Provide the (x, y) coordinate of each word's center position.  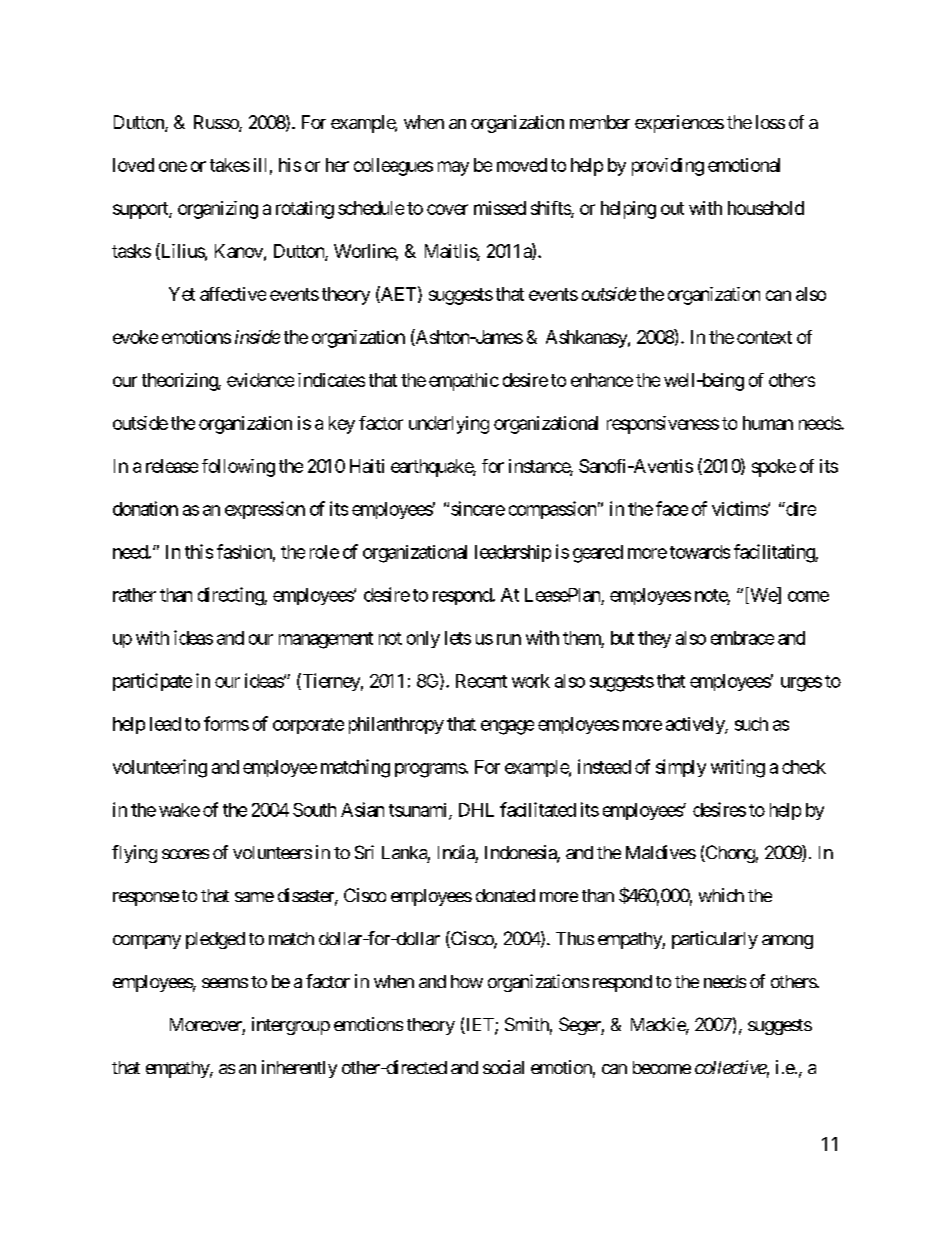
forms (226, 723)
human (768, 423)
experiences (679, 124)
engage (507, 727)
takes (230, 165)
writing (738, 768)
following (238, 468)
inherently (299, 1069)
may (453, 168)
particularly (715, 940)
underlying (449, 425)
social (503, 1067)
